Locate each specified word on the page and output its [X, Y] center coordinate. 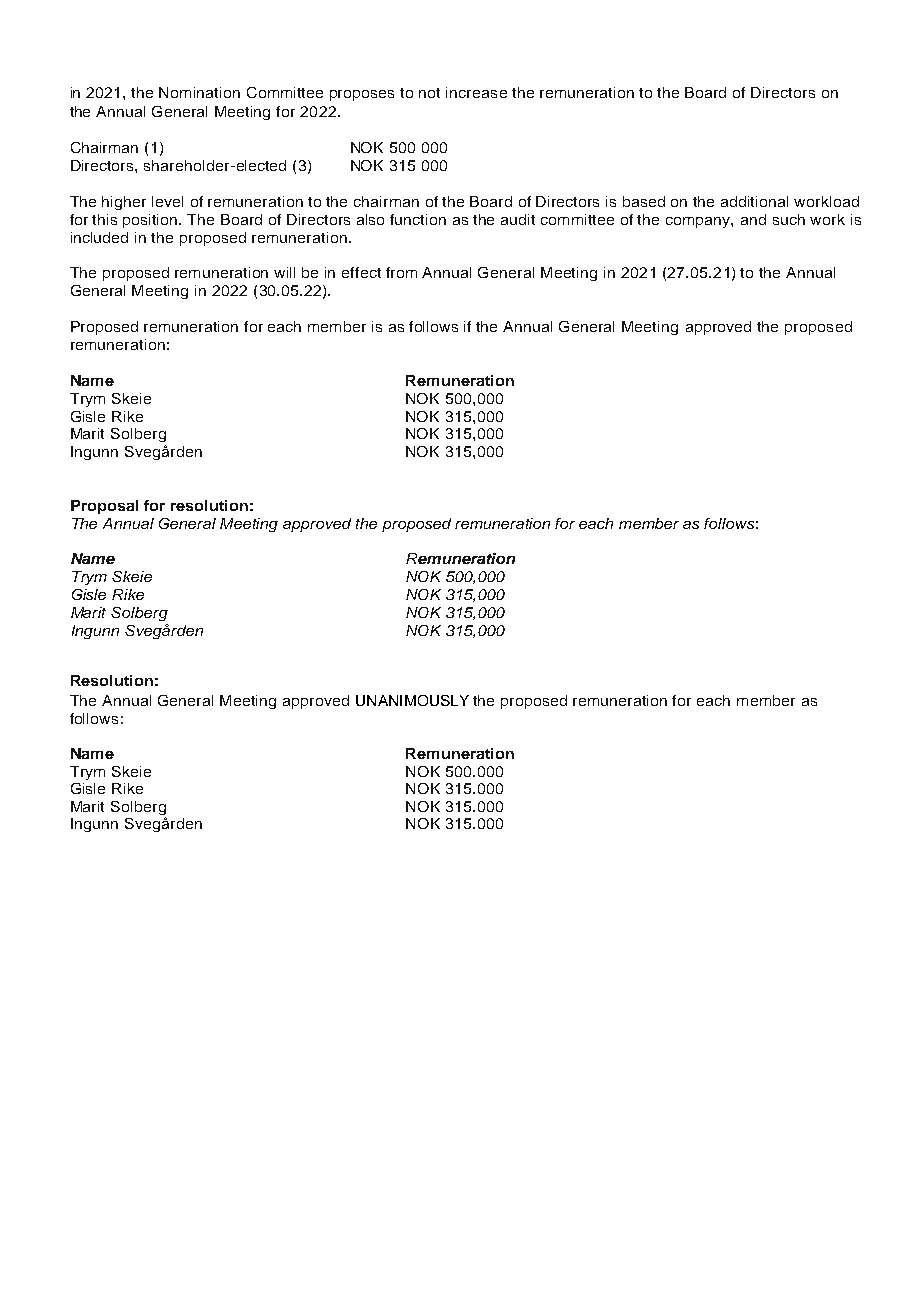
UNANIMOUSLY [412, 700]
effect [361, 272]
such [789, 219]
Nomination [199, 92]
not [429, 93]
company [699, 222]
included [99, 237]
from [401, 272]
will [284, 272]
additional [754, 201]
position [151, 221]
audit [518, 219]
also [370, 219]
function [418, 219]
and [753, 219]
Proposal [104, 507]
